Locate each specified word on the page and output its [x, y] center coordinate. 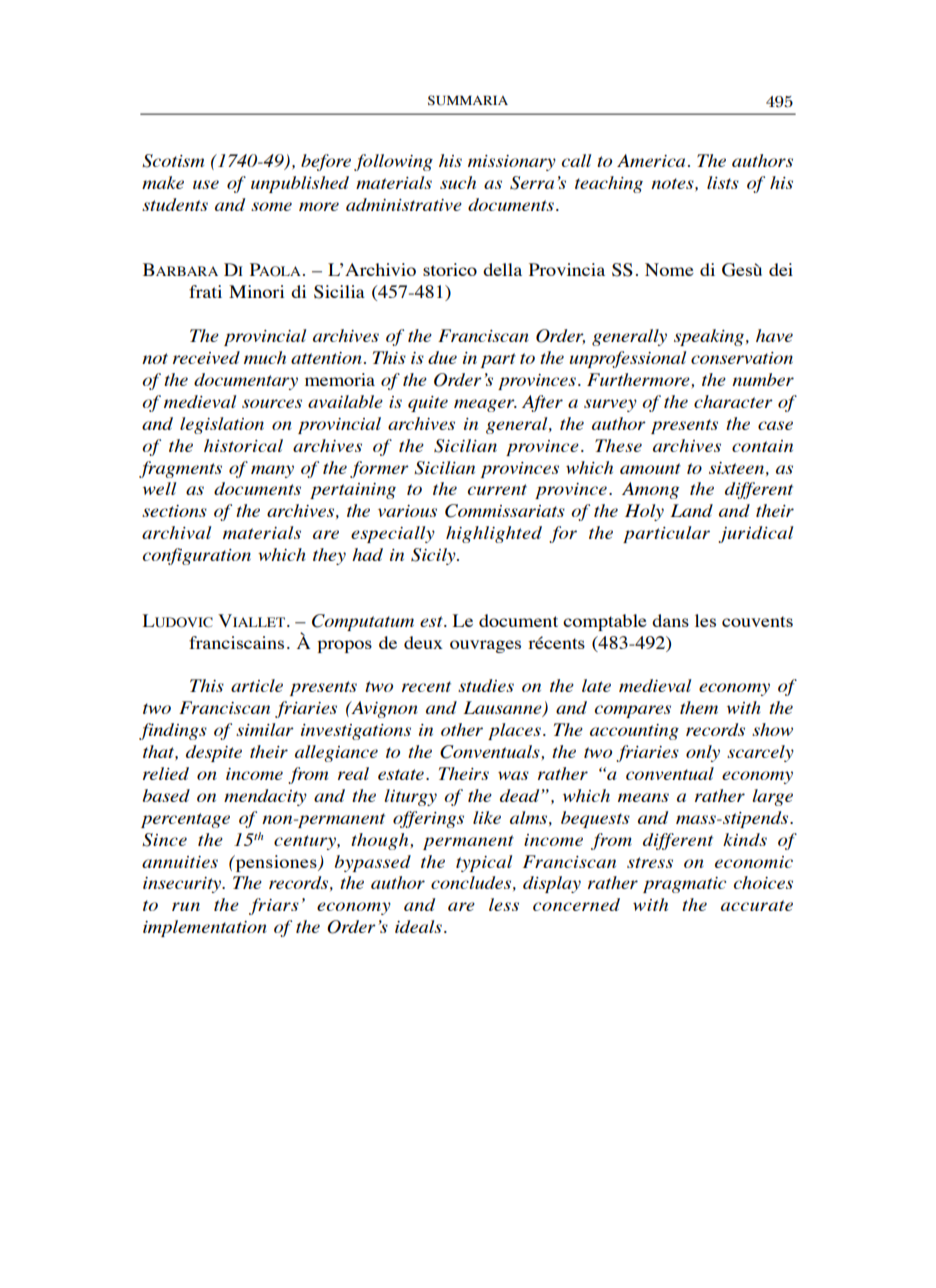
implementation [205, 928]
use [206, 184]
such [458, 182]
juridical [756, 534]
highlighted [494, 534]
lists [723, 182]
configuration [197, 556]
